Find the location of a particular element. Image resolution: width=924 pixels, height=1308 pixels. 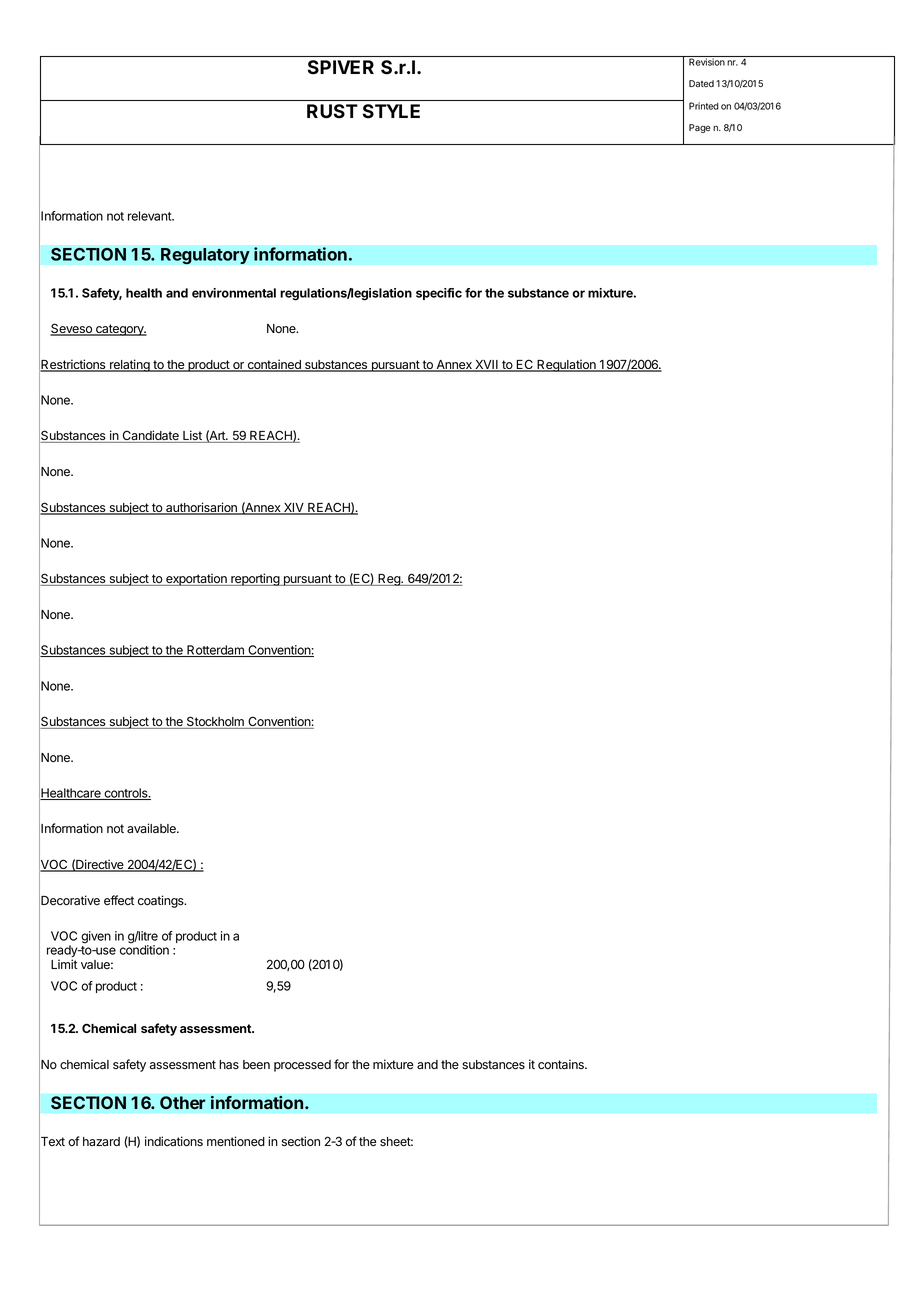

Candidate is located at coordinates (150, 436).
